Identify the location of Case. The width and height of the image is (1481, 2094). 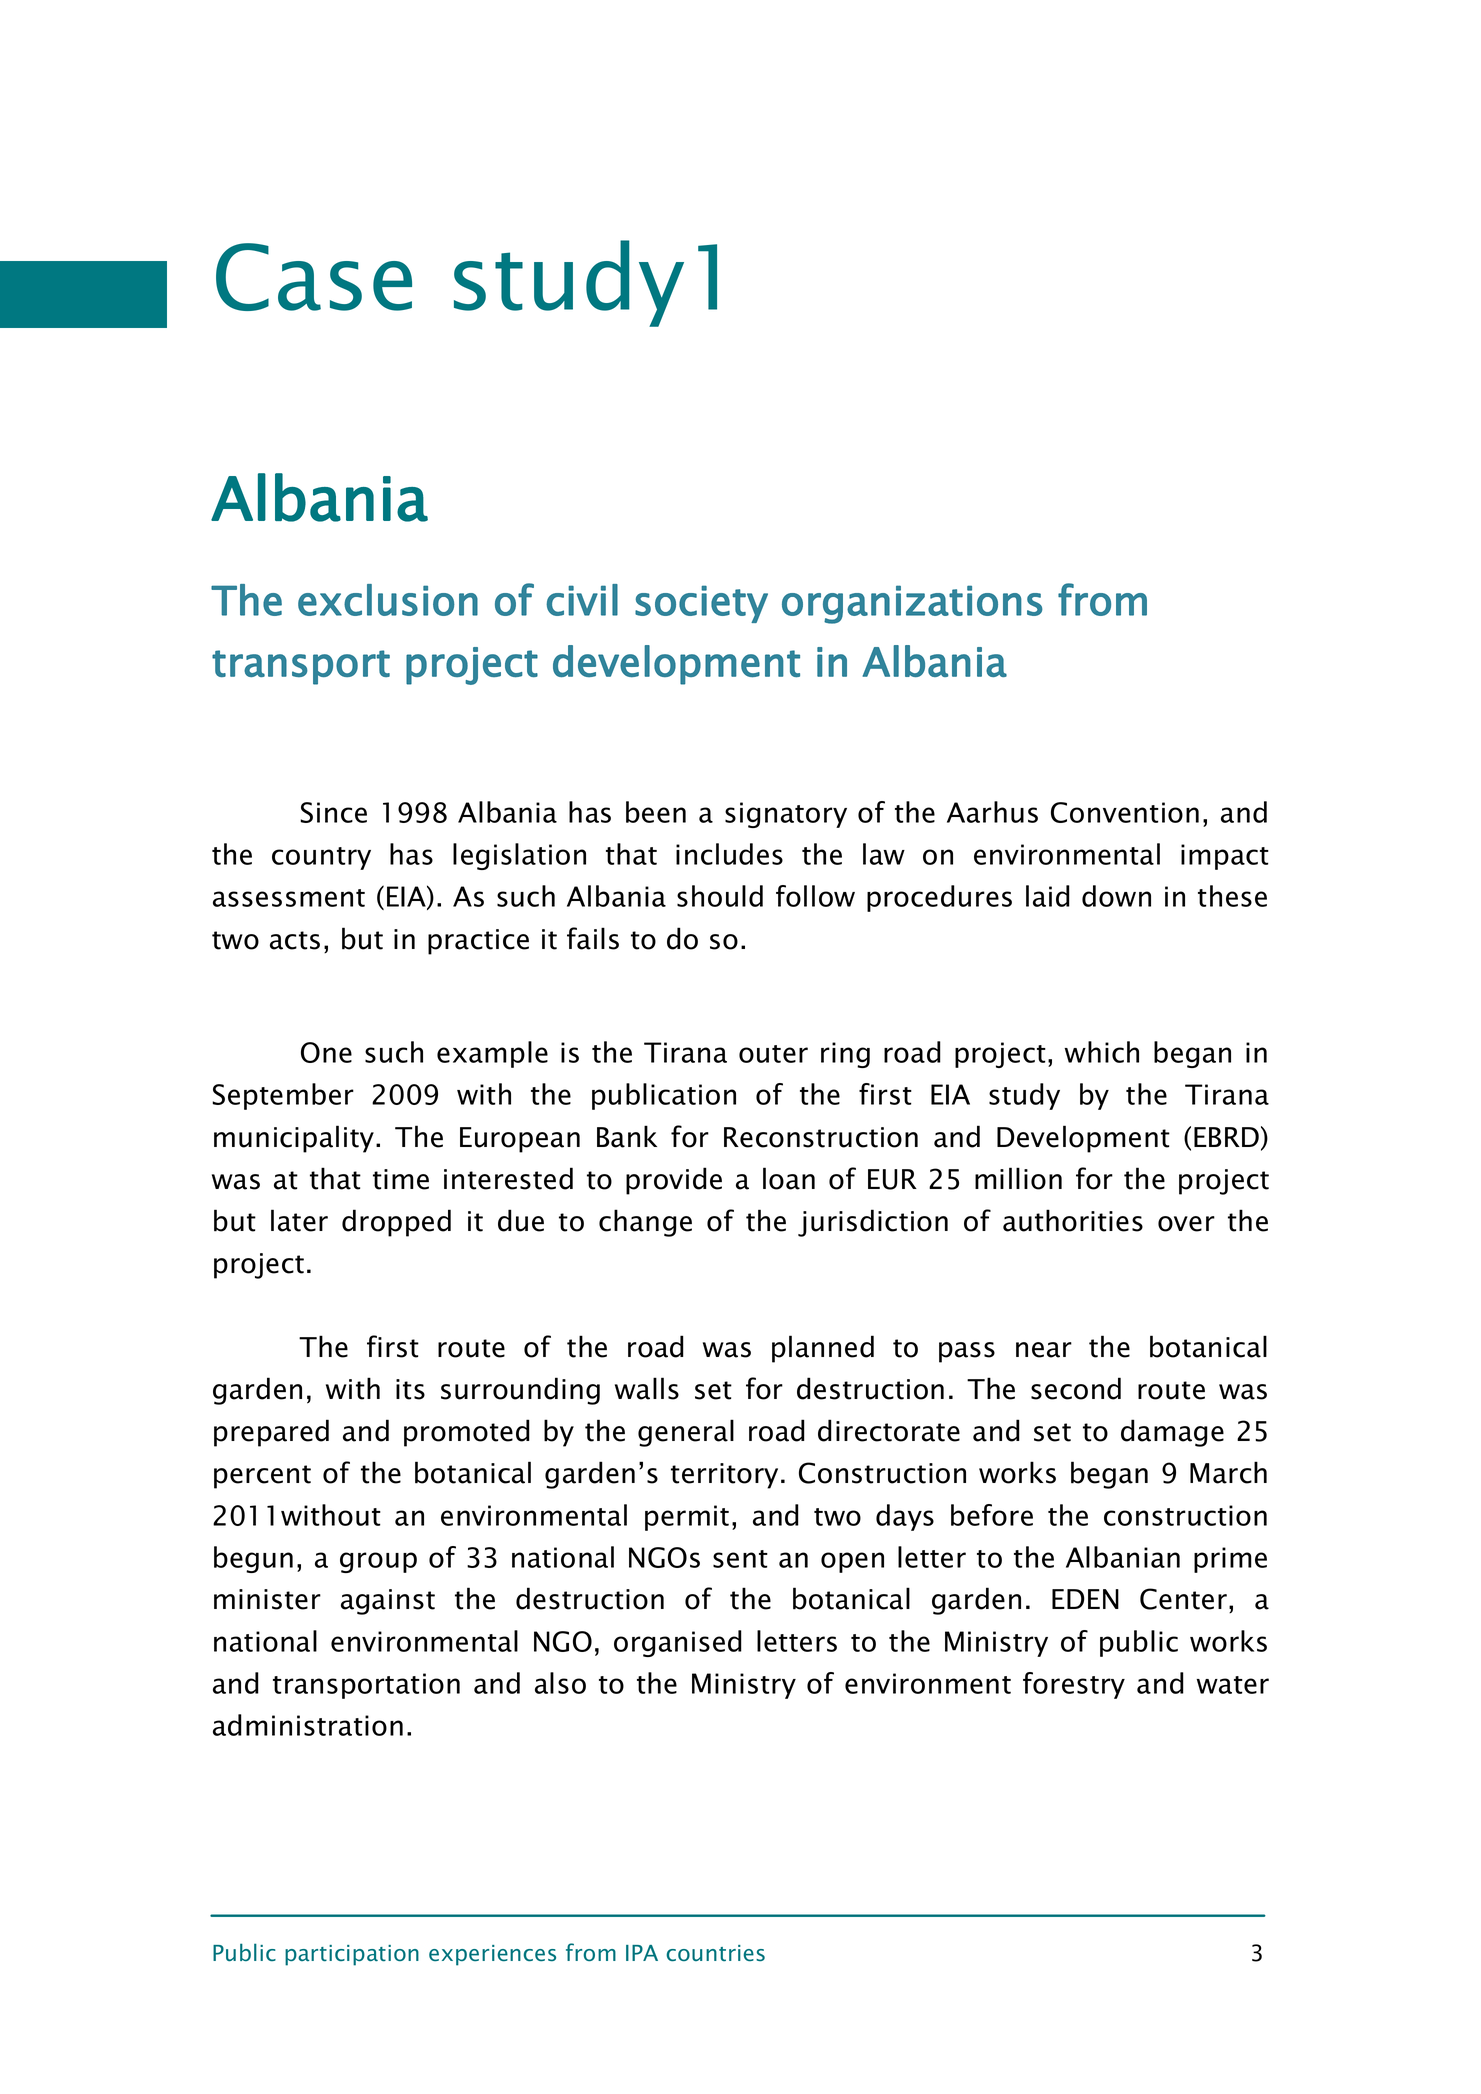
(314, 277).
